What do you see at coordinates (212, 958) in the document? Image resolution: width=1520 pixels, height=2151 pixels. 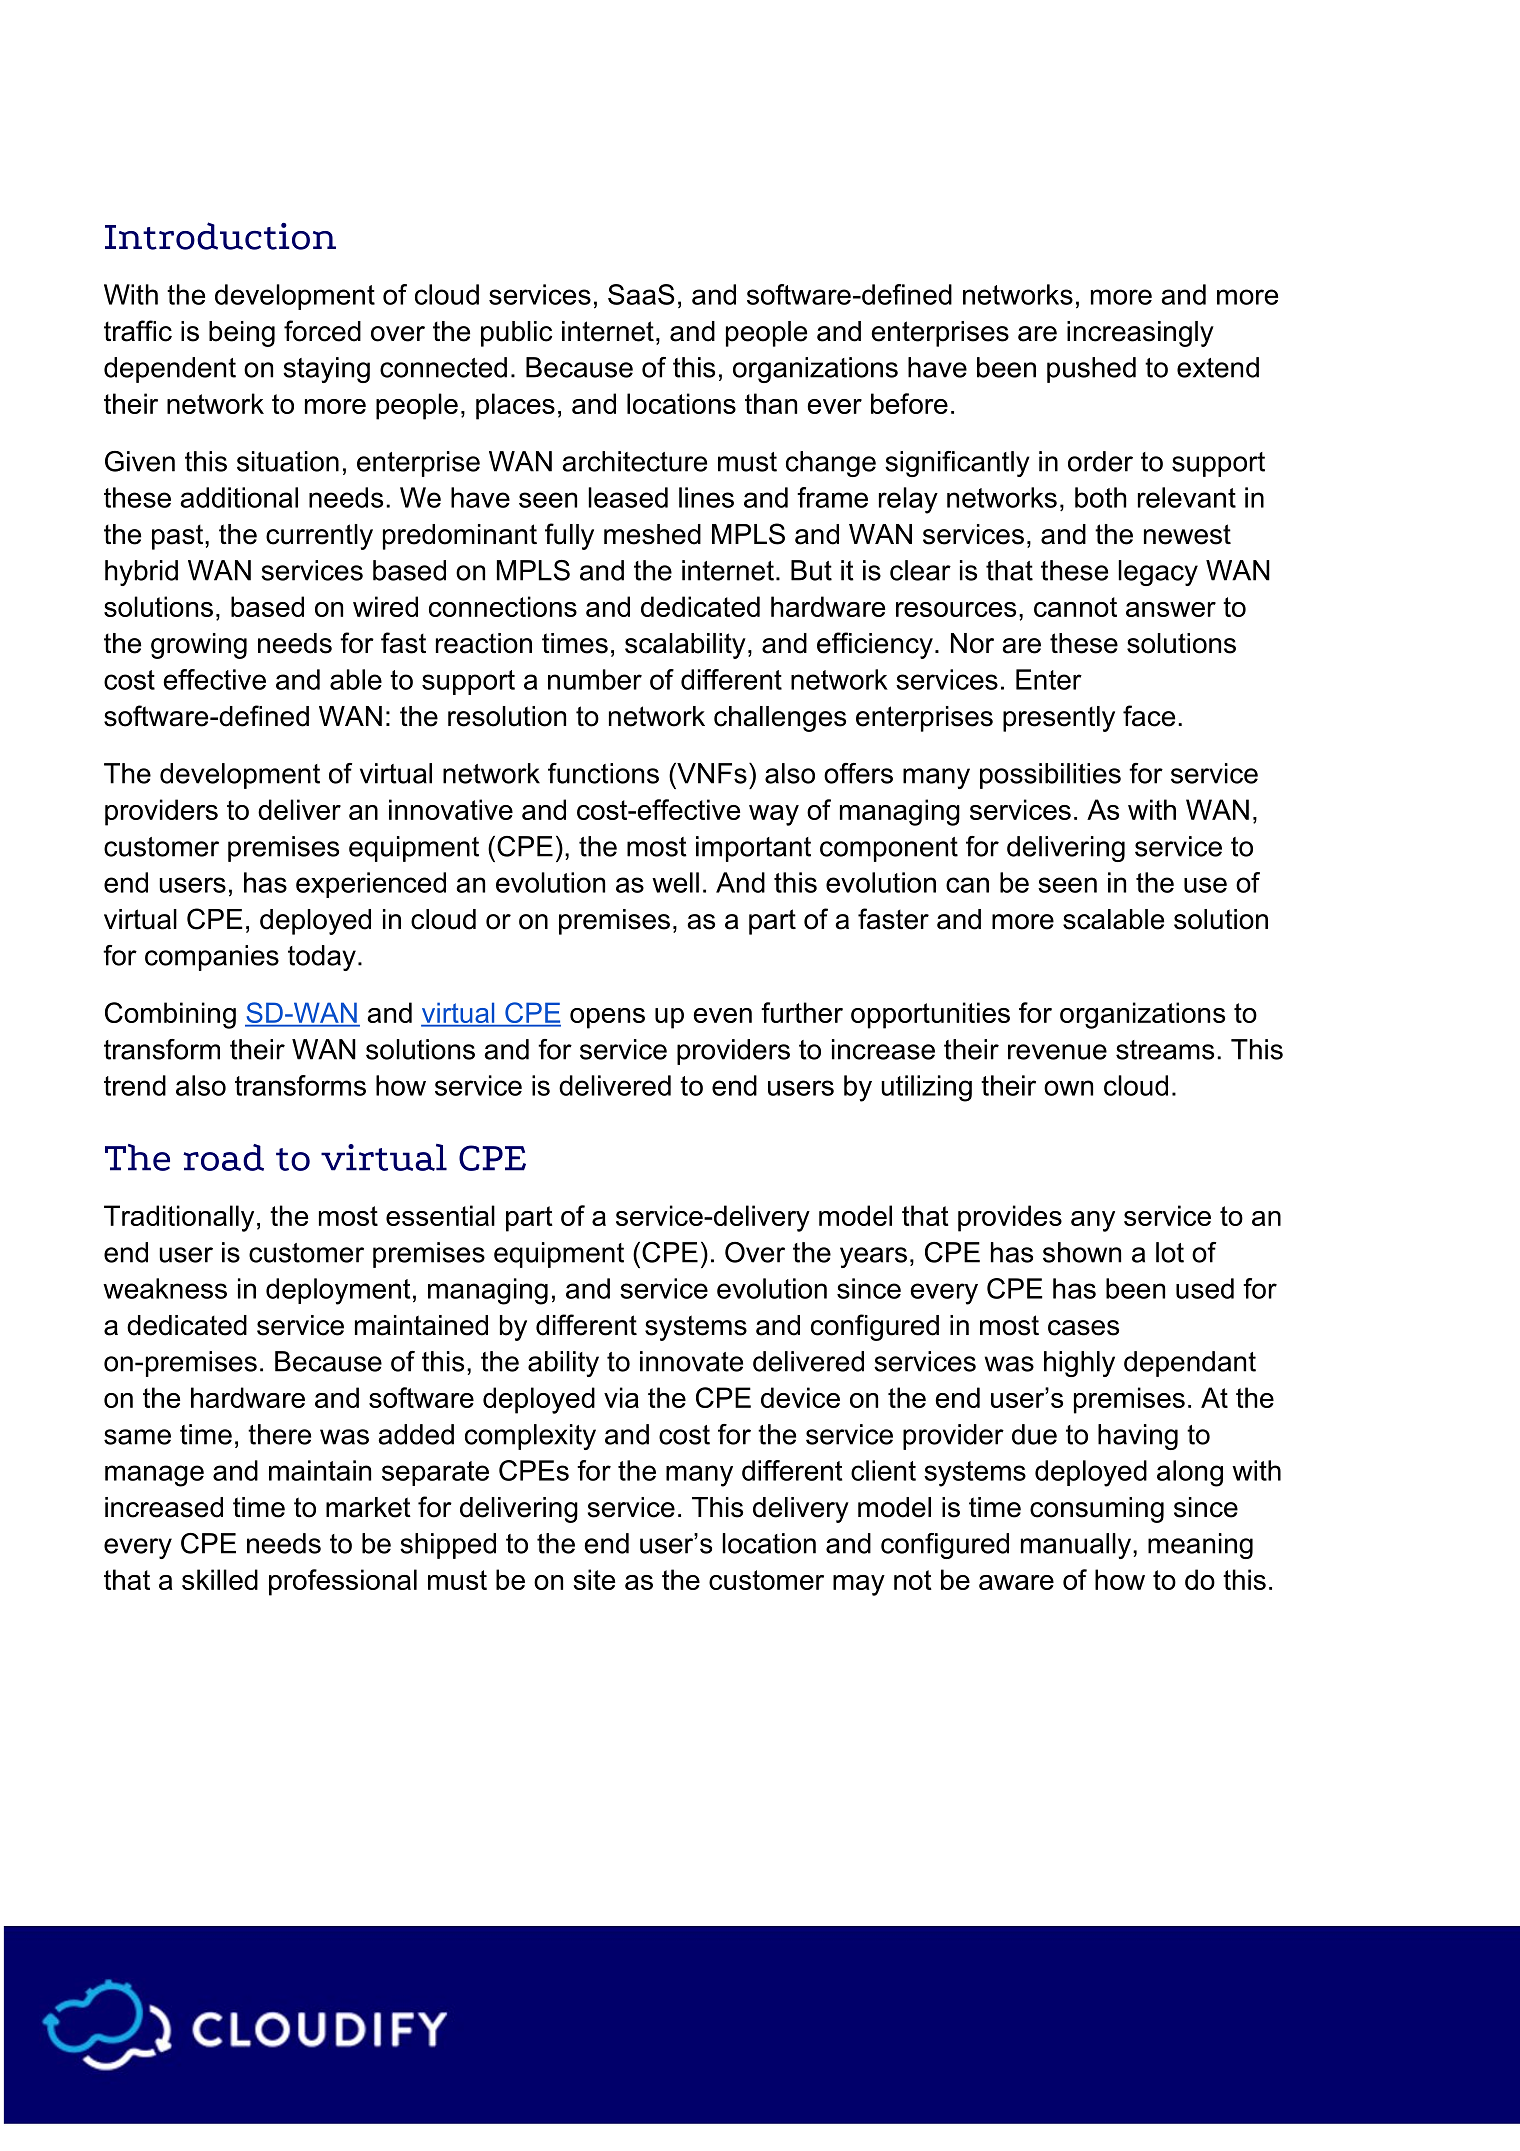 I see `companies` at bounding box center [212, 958].
